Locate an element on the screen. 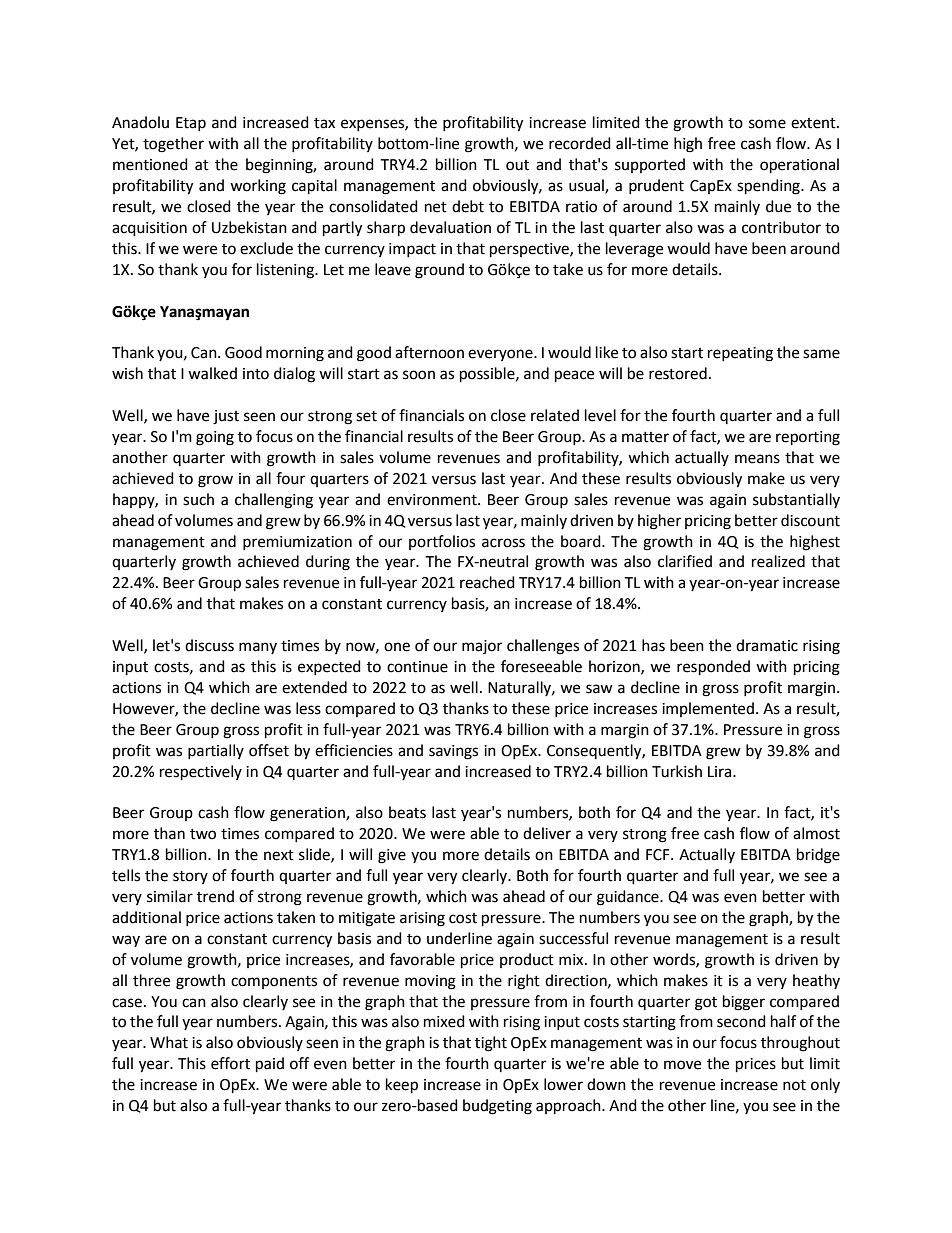 This screenshot has height=1233, width=952. together is located at coordinates (173, 145).
